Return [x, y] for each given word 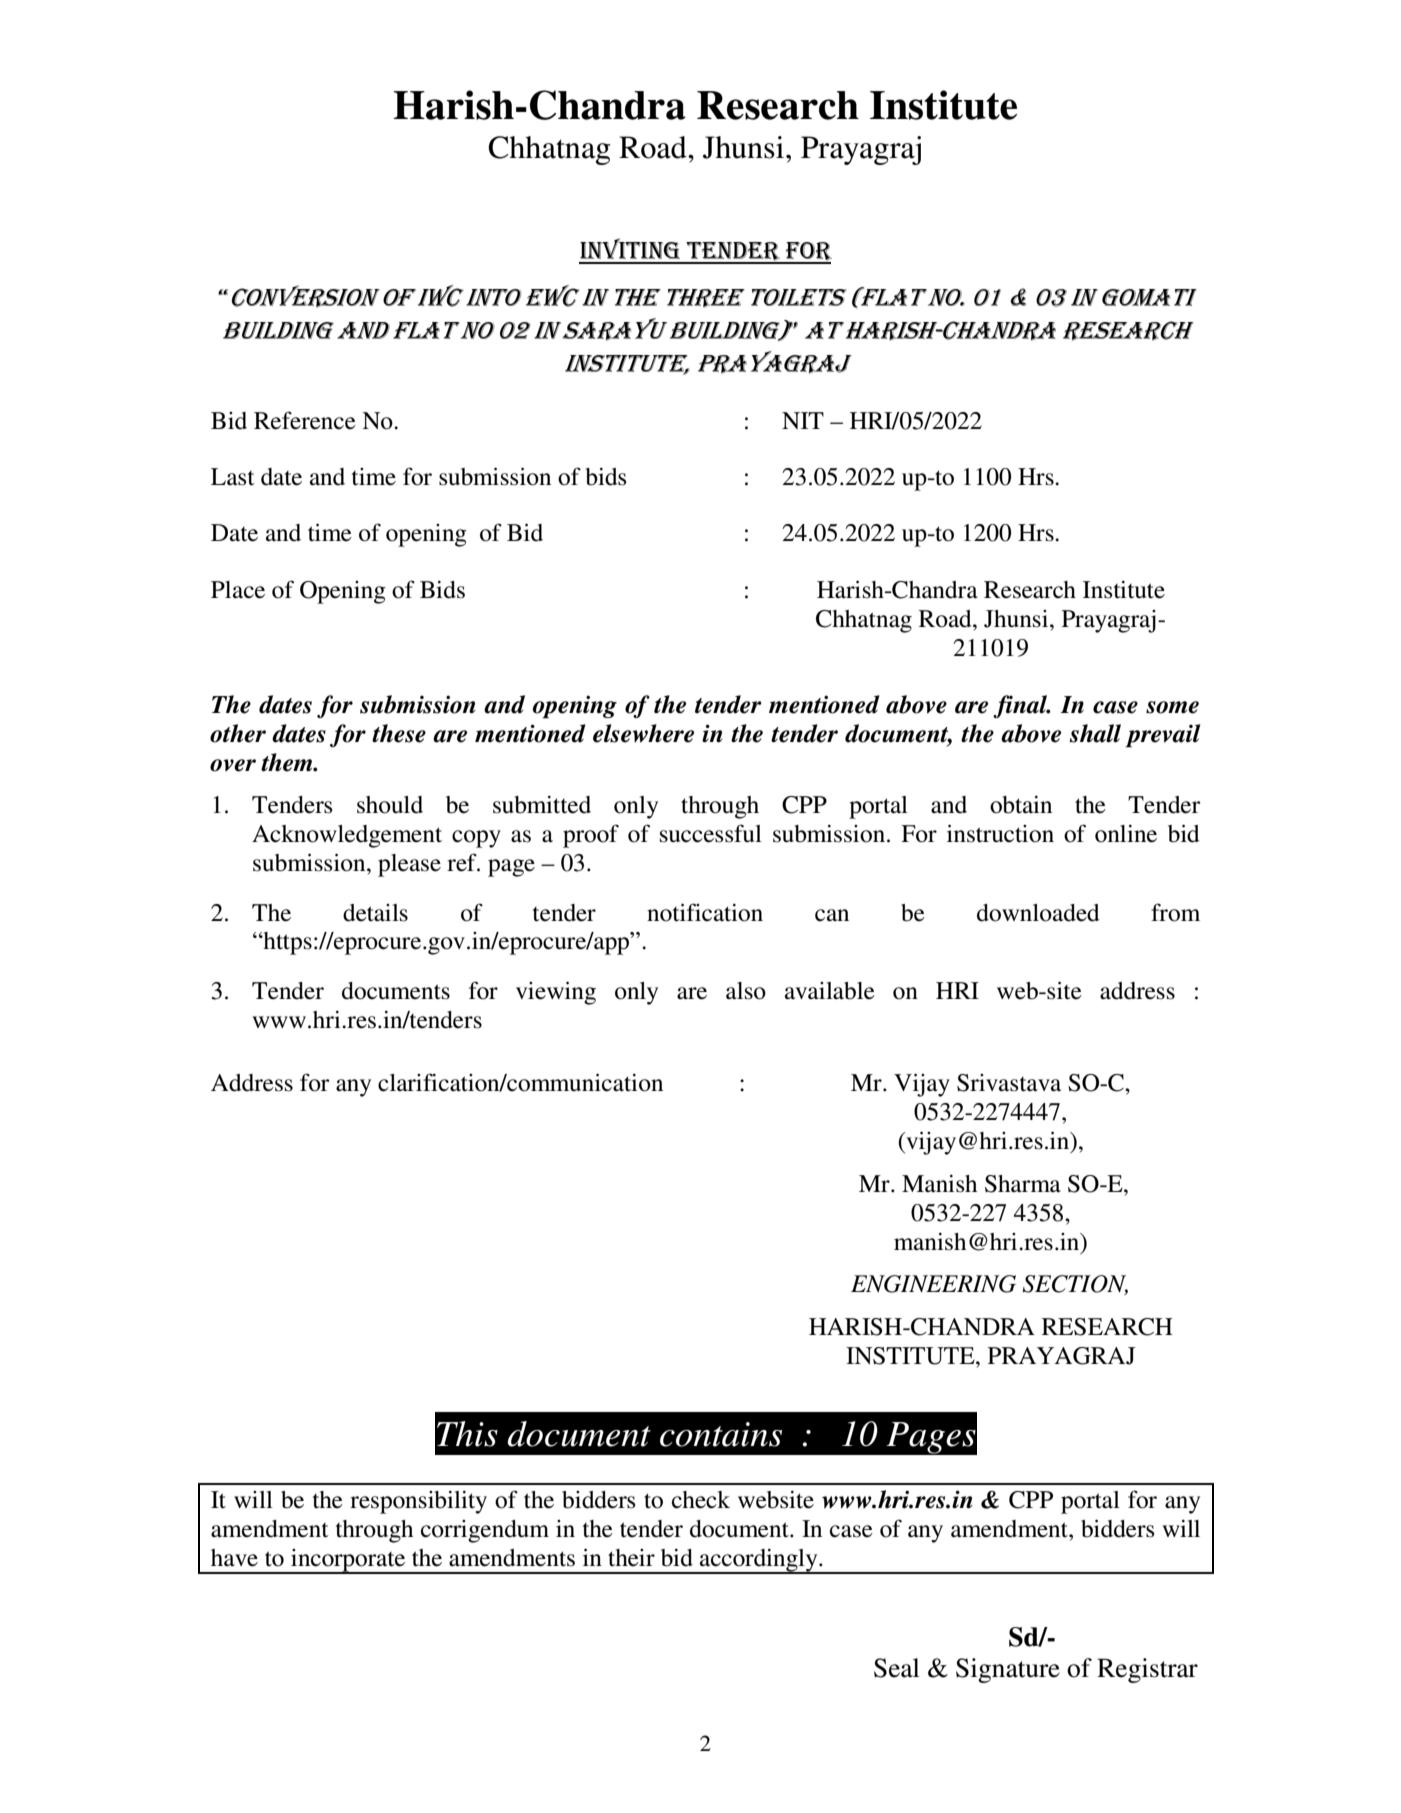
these [399, 733]
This [467, 1434]
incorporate [348, 1561]
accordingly [759, 1561]
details [375, 913]
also [746, 991]
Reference [305, 420]
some [1172, 707]
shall [1095, 733]
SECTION [1075, 1285]
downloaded [1038, 913]
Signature [1008, 1670]
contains [721, 1434]
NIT [803, 420]
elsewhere [643, 733]
